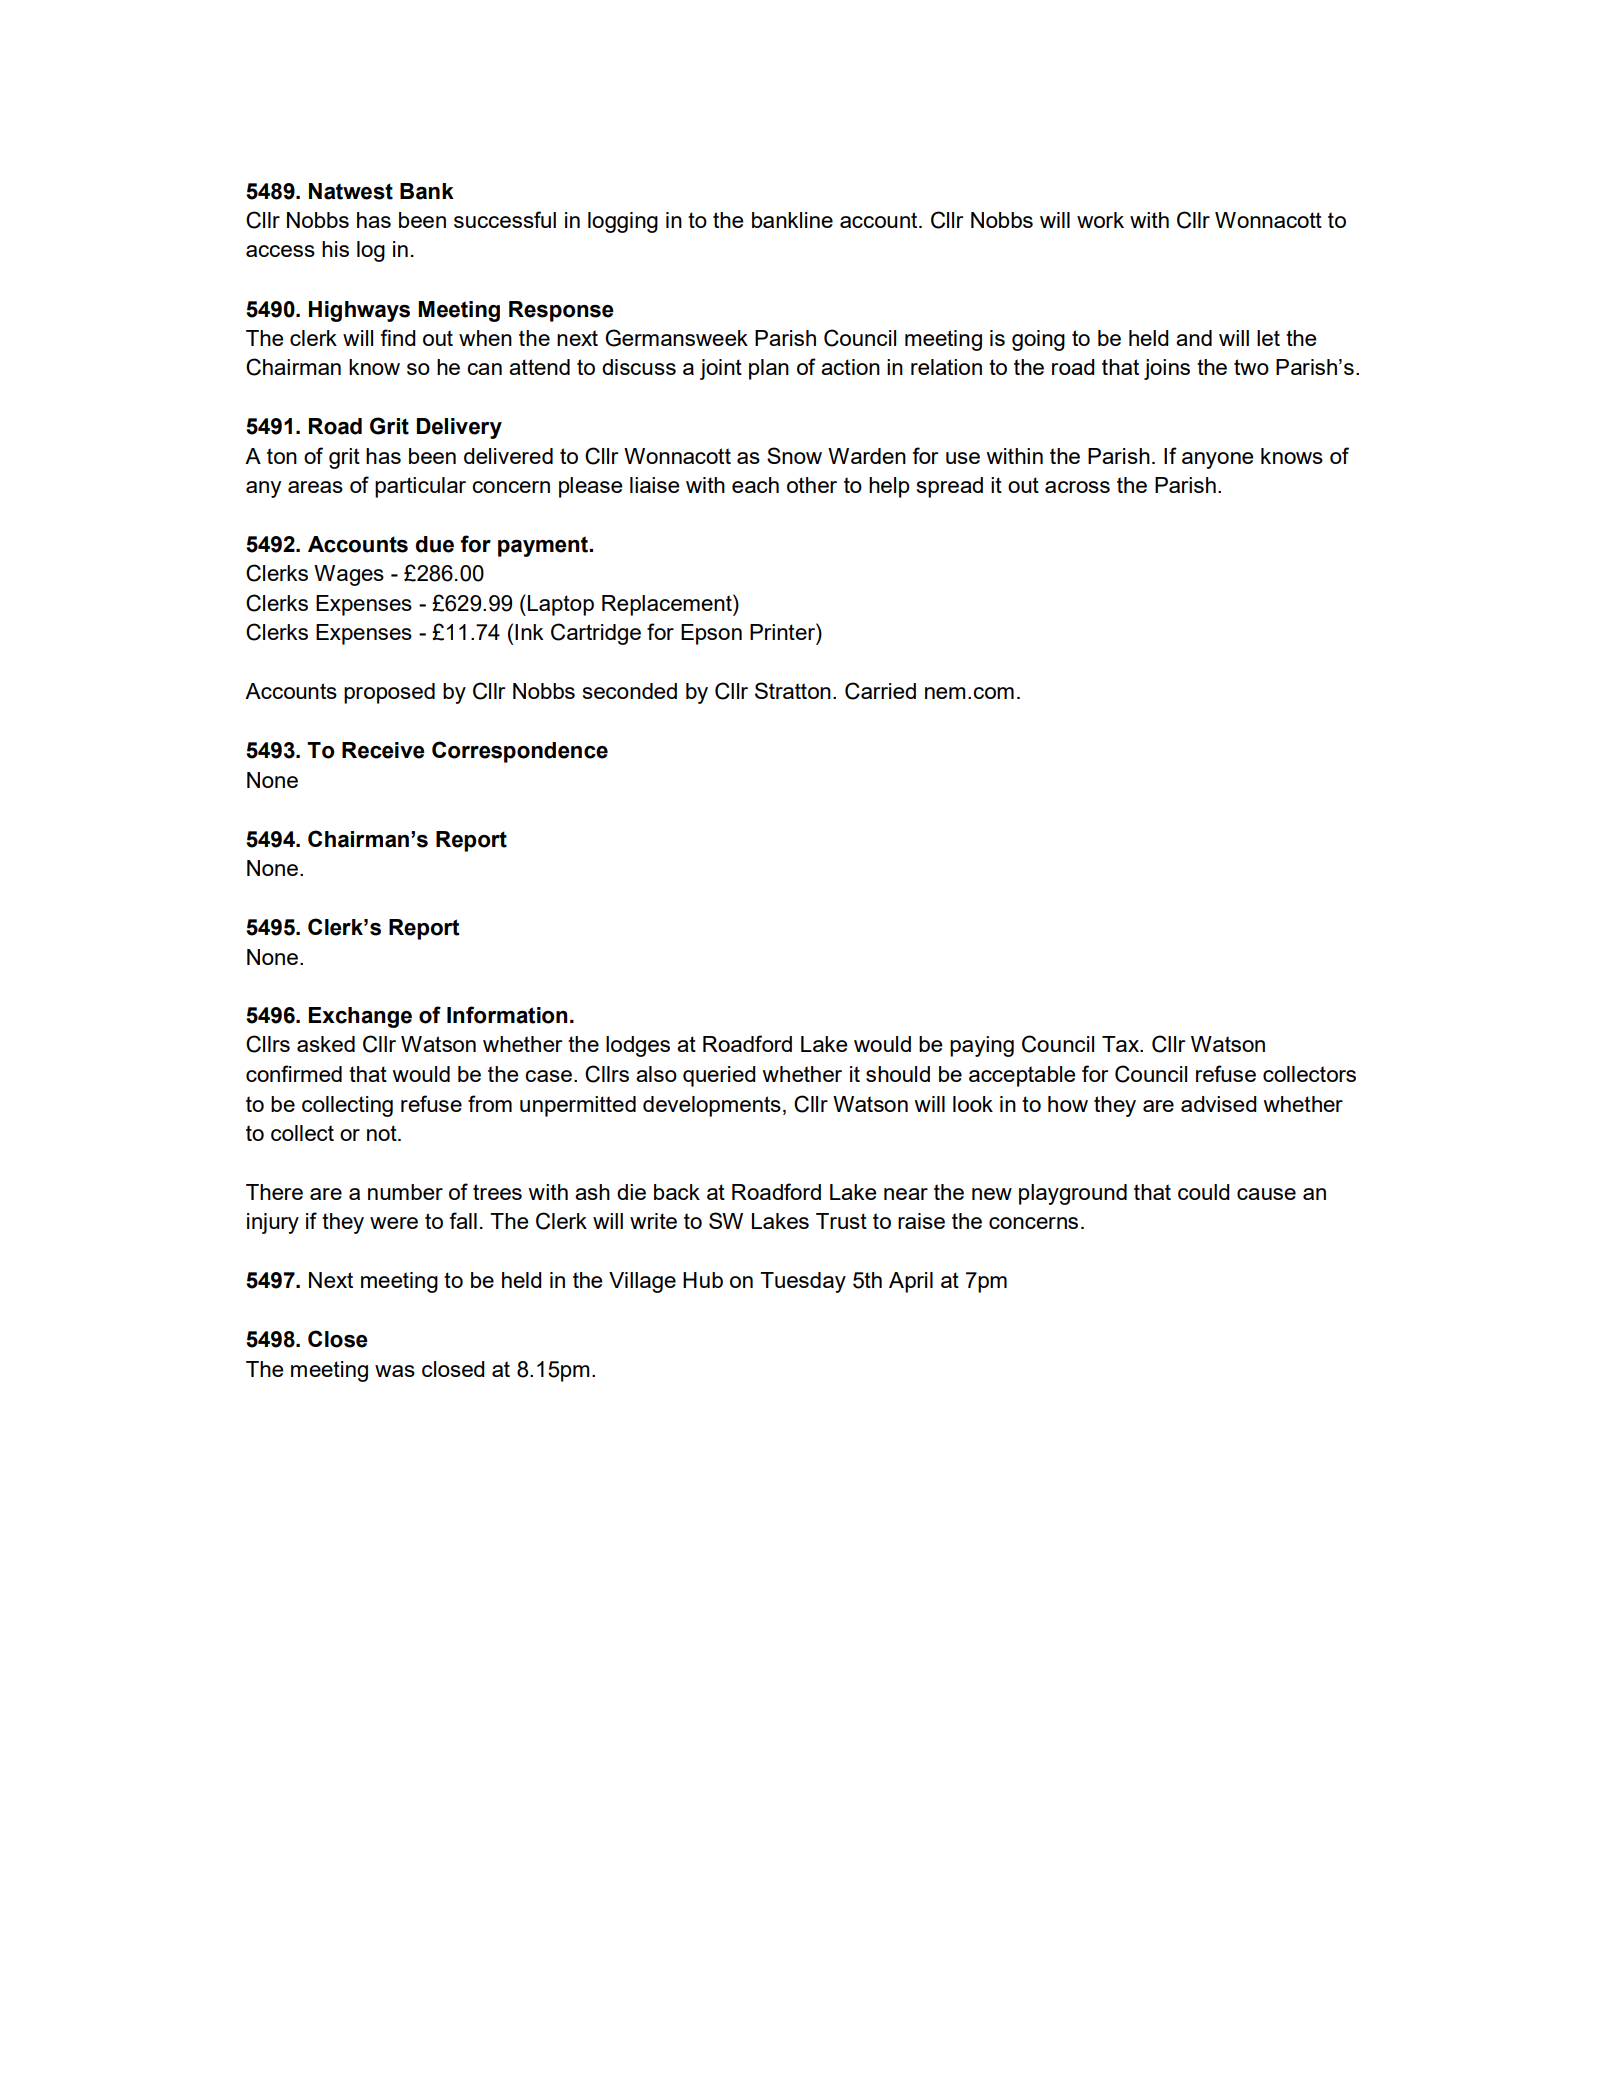 This screenshot has width=1608, height=2081. What do you see at coordinates (623, 222) in the screenshot?
I see `logging` at bounding box center [623, 222].
